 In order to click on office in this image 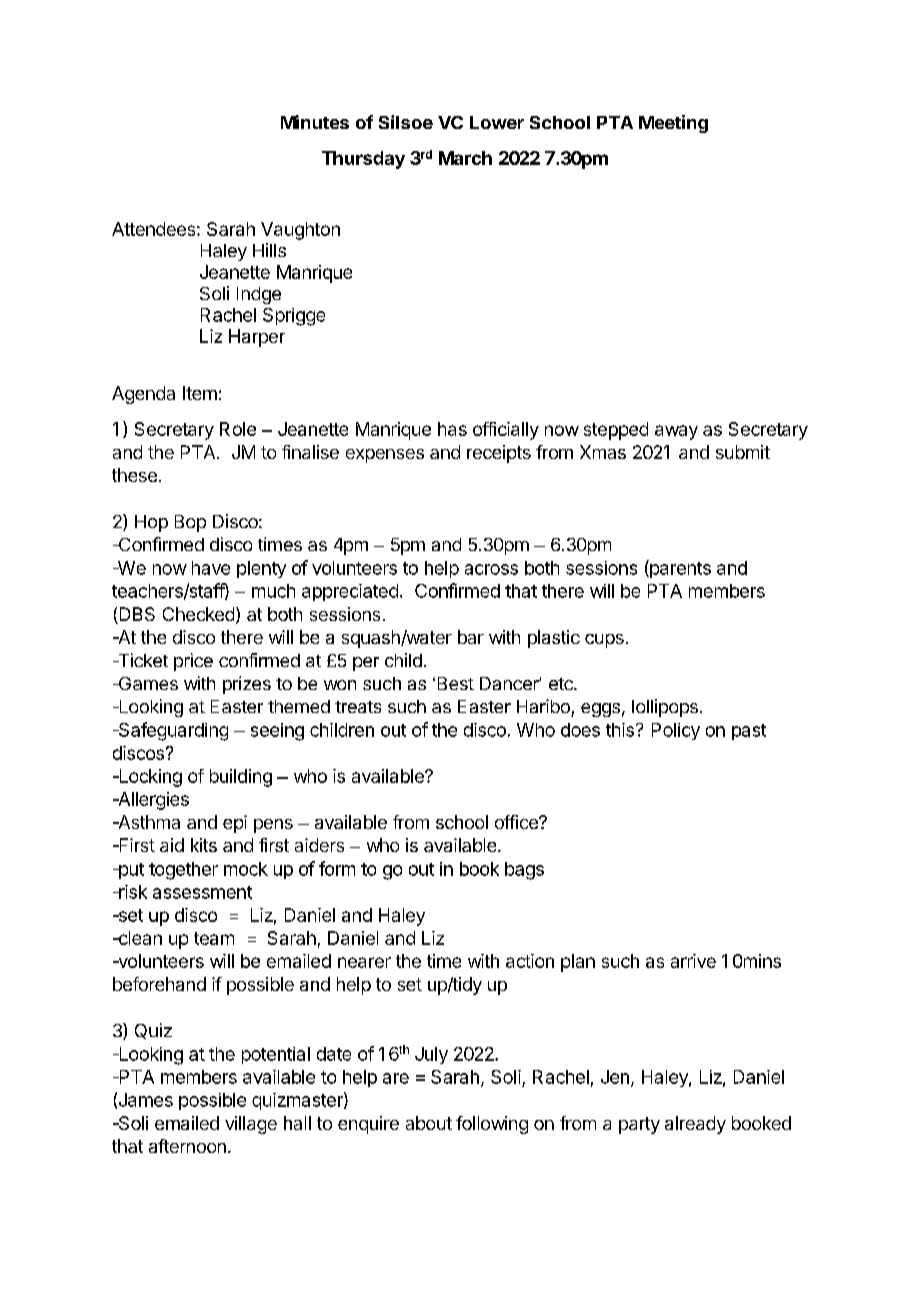, I will do `click(517, 822)`.
